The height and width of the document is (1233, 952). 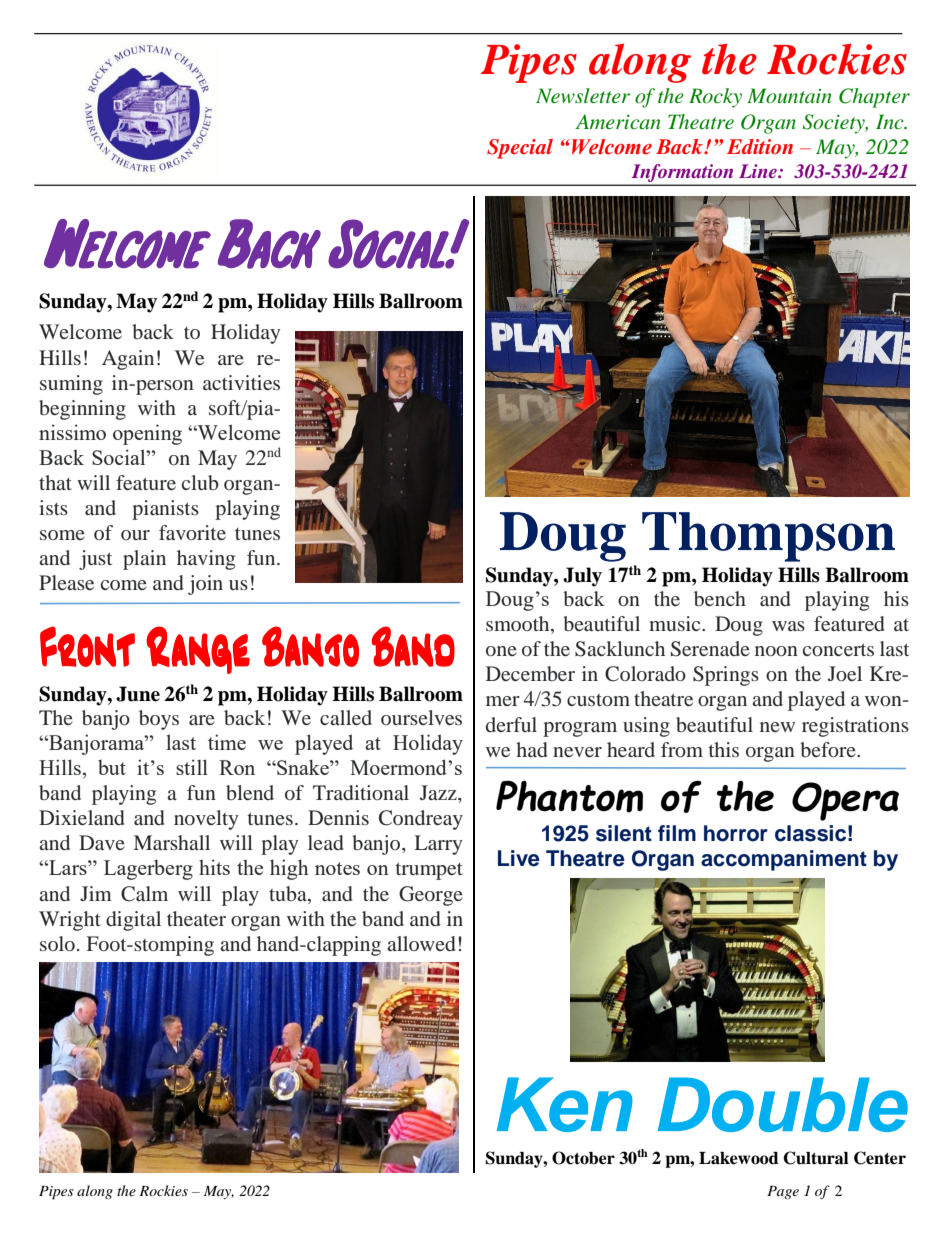 What do you see at coordinates (128, 360) in the document?
I see `Again` at bounding box center [128, 360].
